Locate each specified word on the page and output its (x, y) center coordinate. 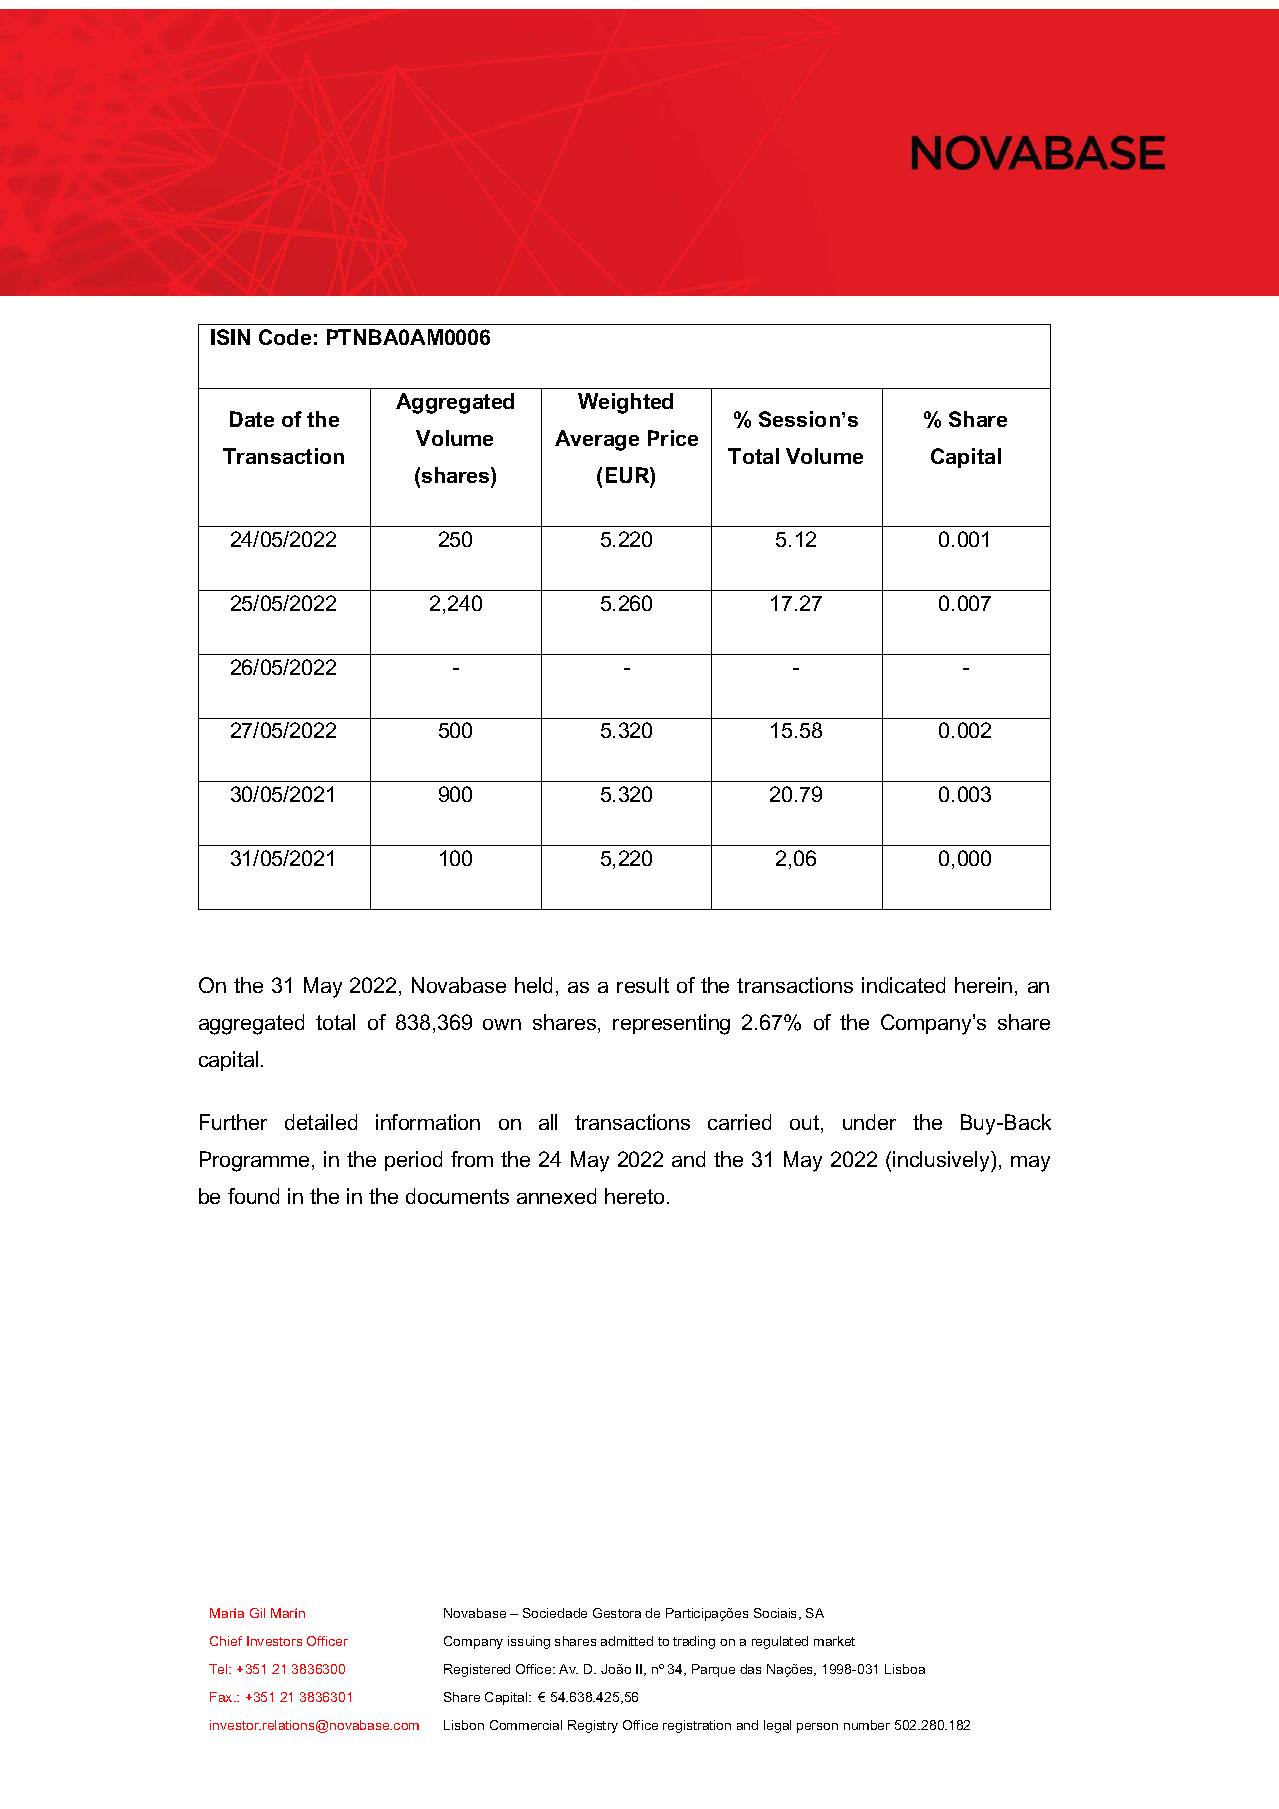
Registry (593, 1726)
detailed (321, 1122)
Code (285, 337)
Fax (222, 1697)
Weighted (625, 403)
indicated (903, 985)
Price (673, 438)
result (643, 985)
